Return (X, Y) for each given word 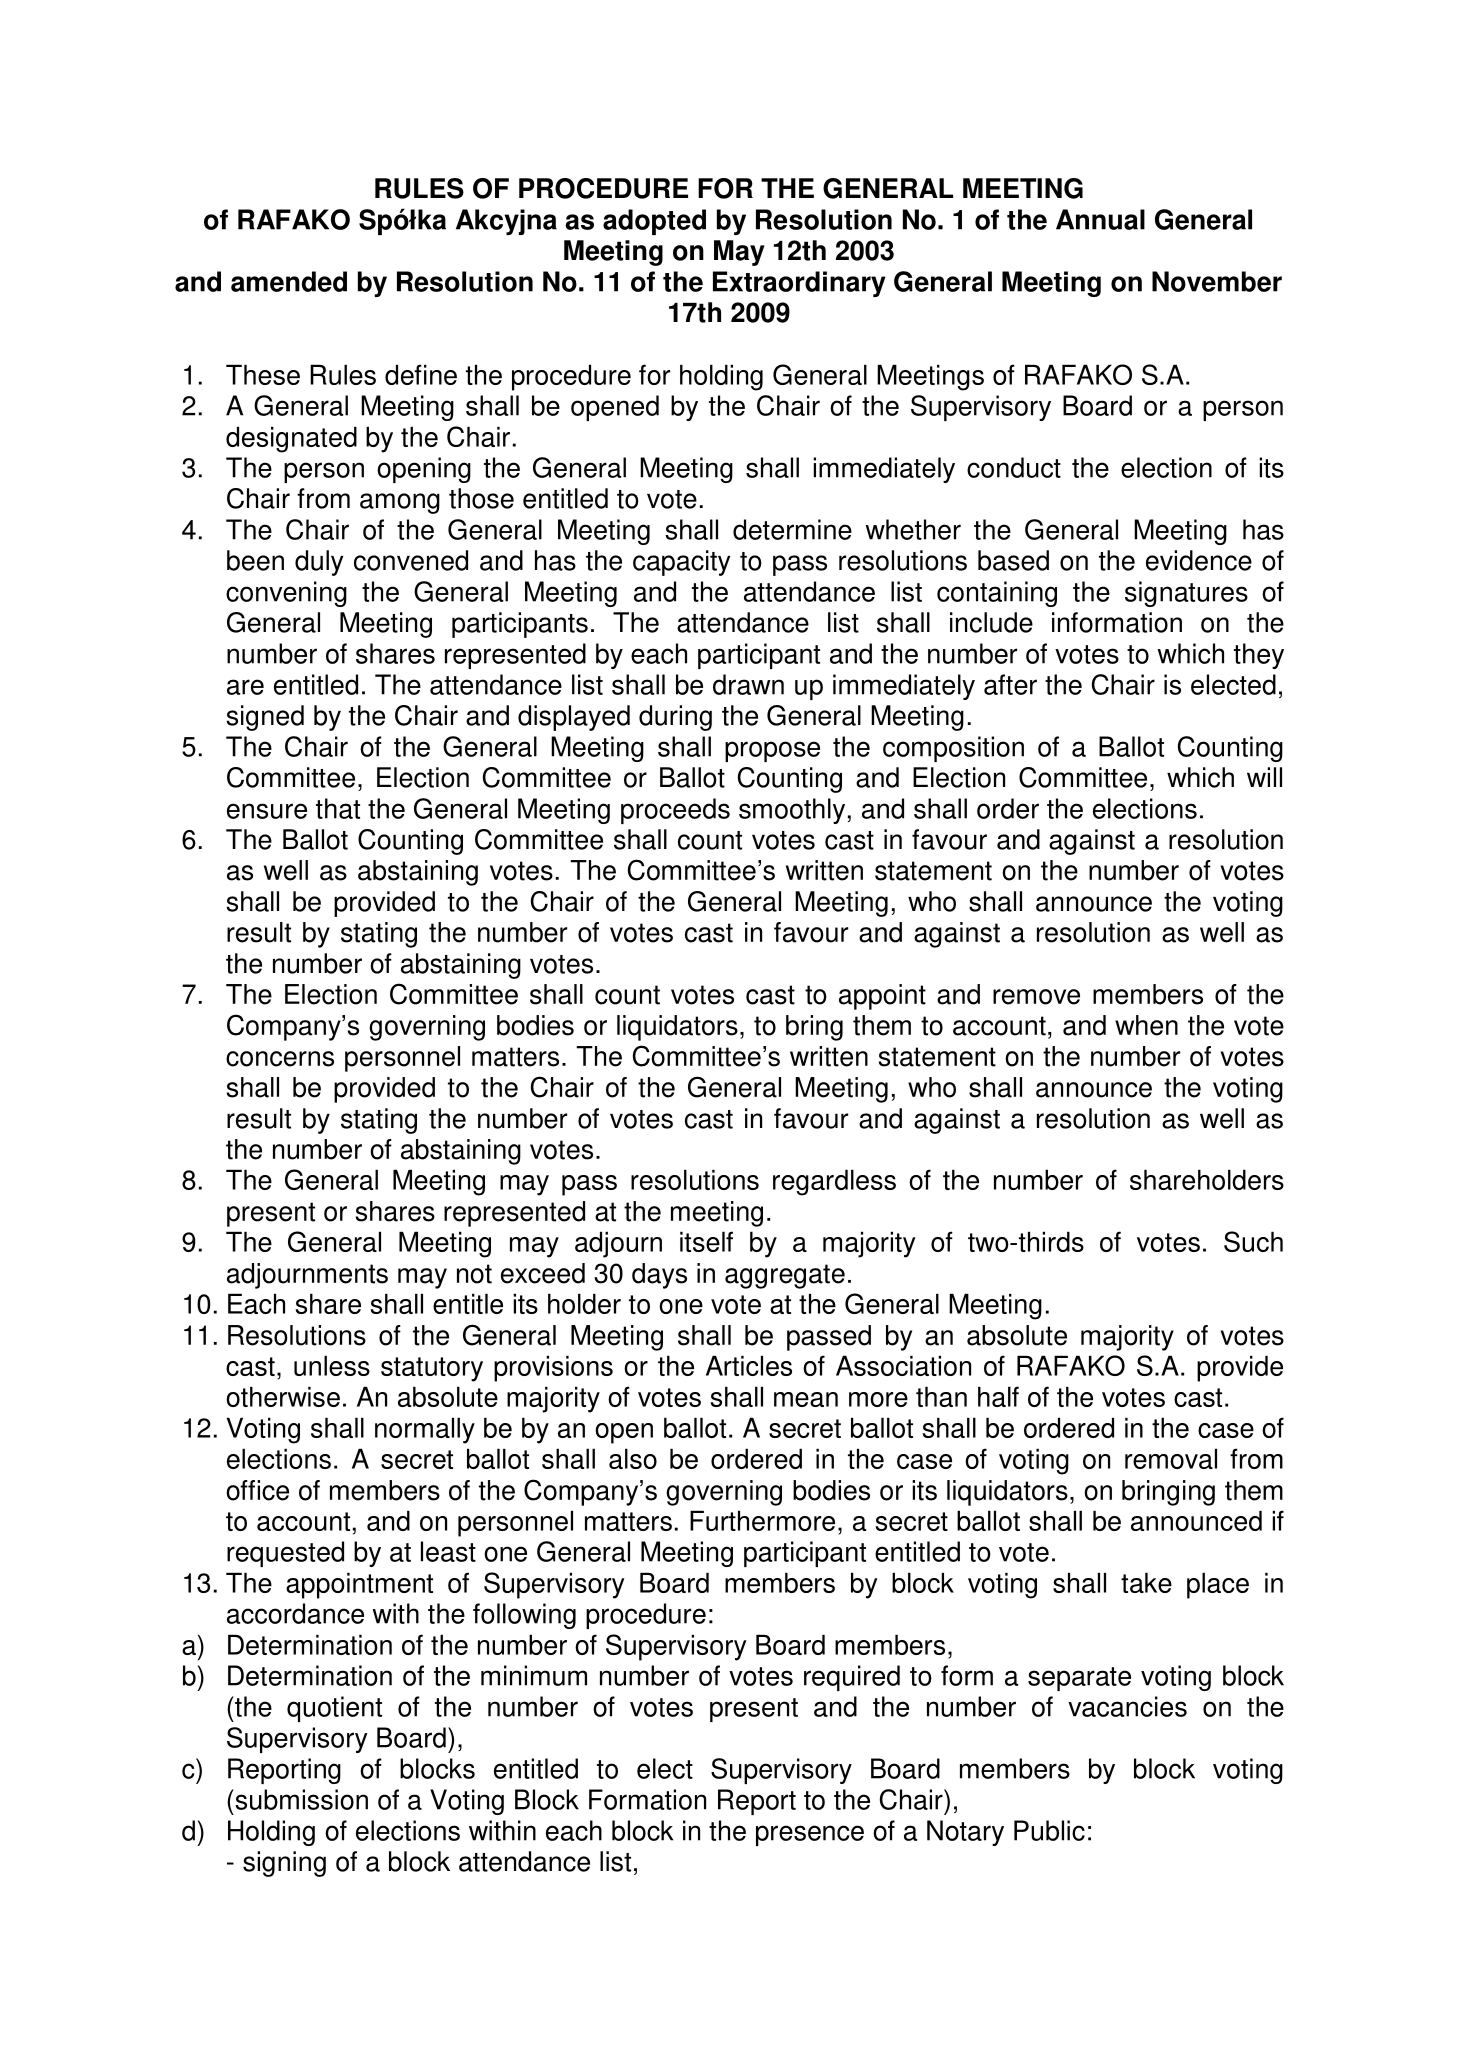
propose (772, 751)
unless (332, 1365)
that (338, 808)
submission (300, 1799)
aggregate (785, 1276)
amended (289, 281)
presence (810, 1835)
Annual (1100, 219)
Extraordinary (799, 284)
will (1264, 777)
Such (1253, 1241)
